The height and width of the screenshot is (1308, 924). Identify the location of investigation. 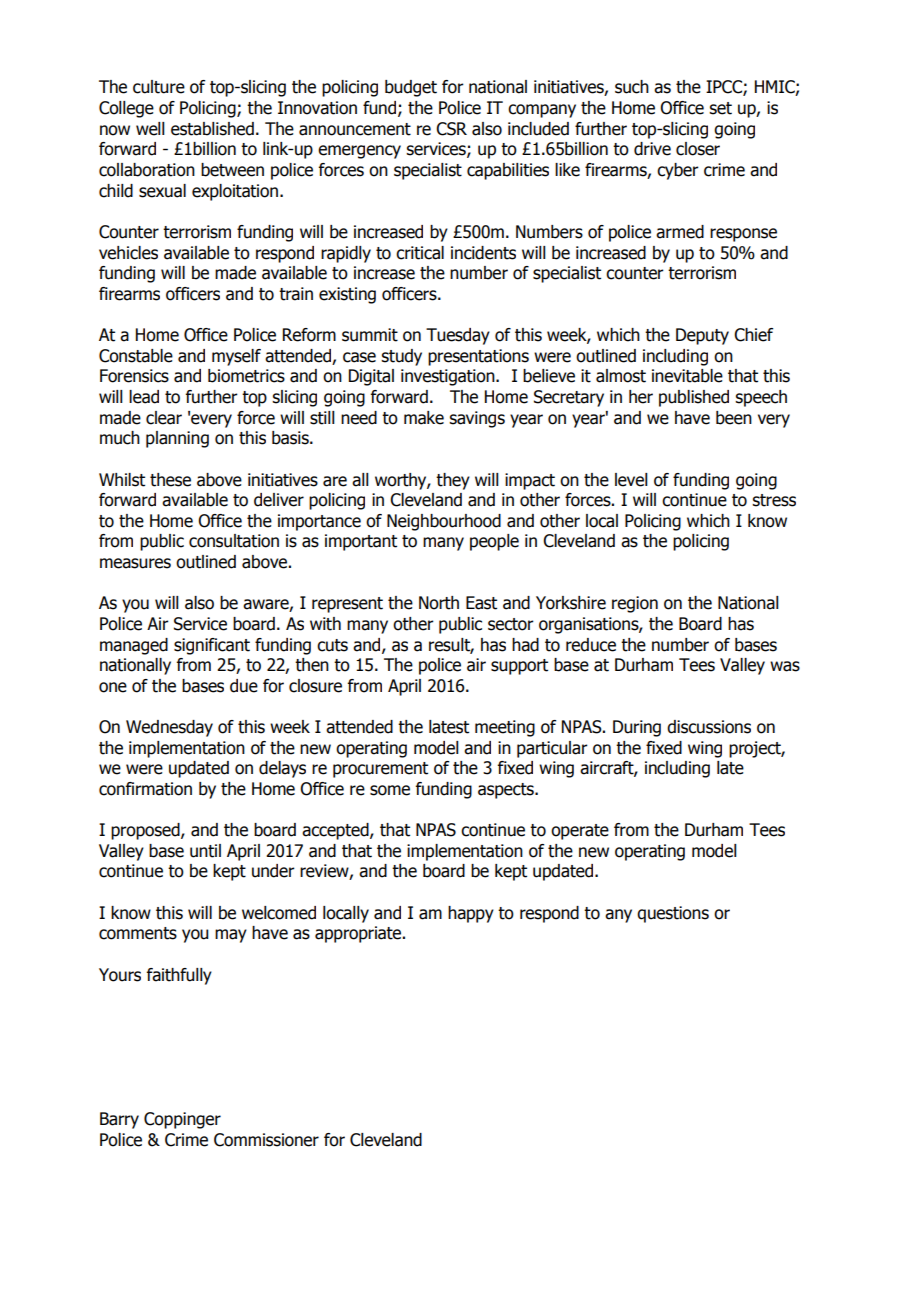
(449, 377).
